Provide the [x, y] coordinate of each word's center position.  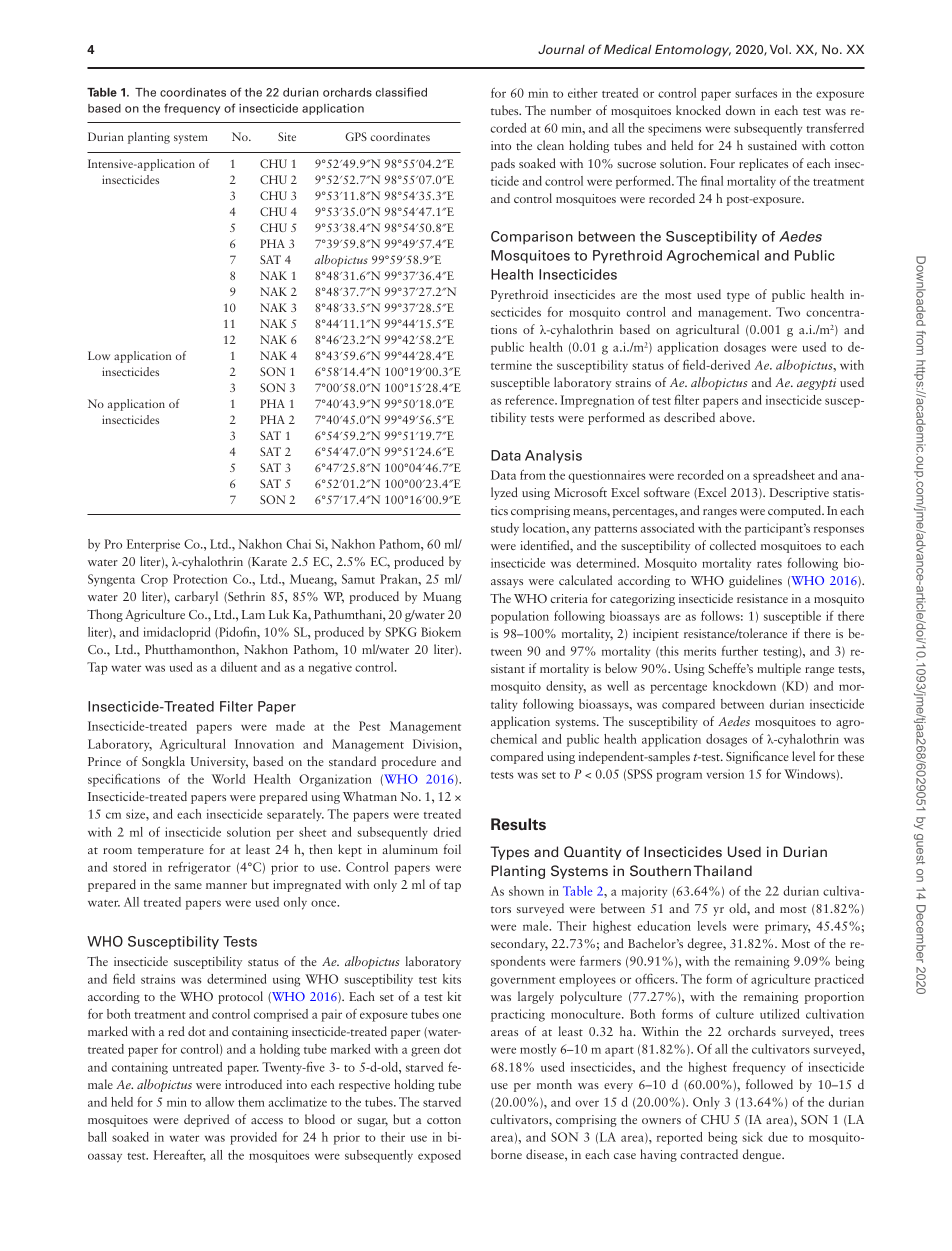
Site [287, 136]
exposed [439, 1156]
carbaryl [196, 597]
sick [752, 1137]
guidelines [755, 581]
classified [401, 92]
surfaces [756, 93]
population [520, 617]
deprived [206, 1120]
